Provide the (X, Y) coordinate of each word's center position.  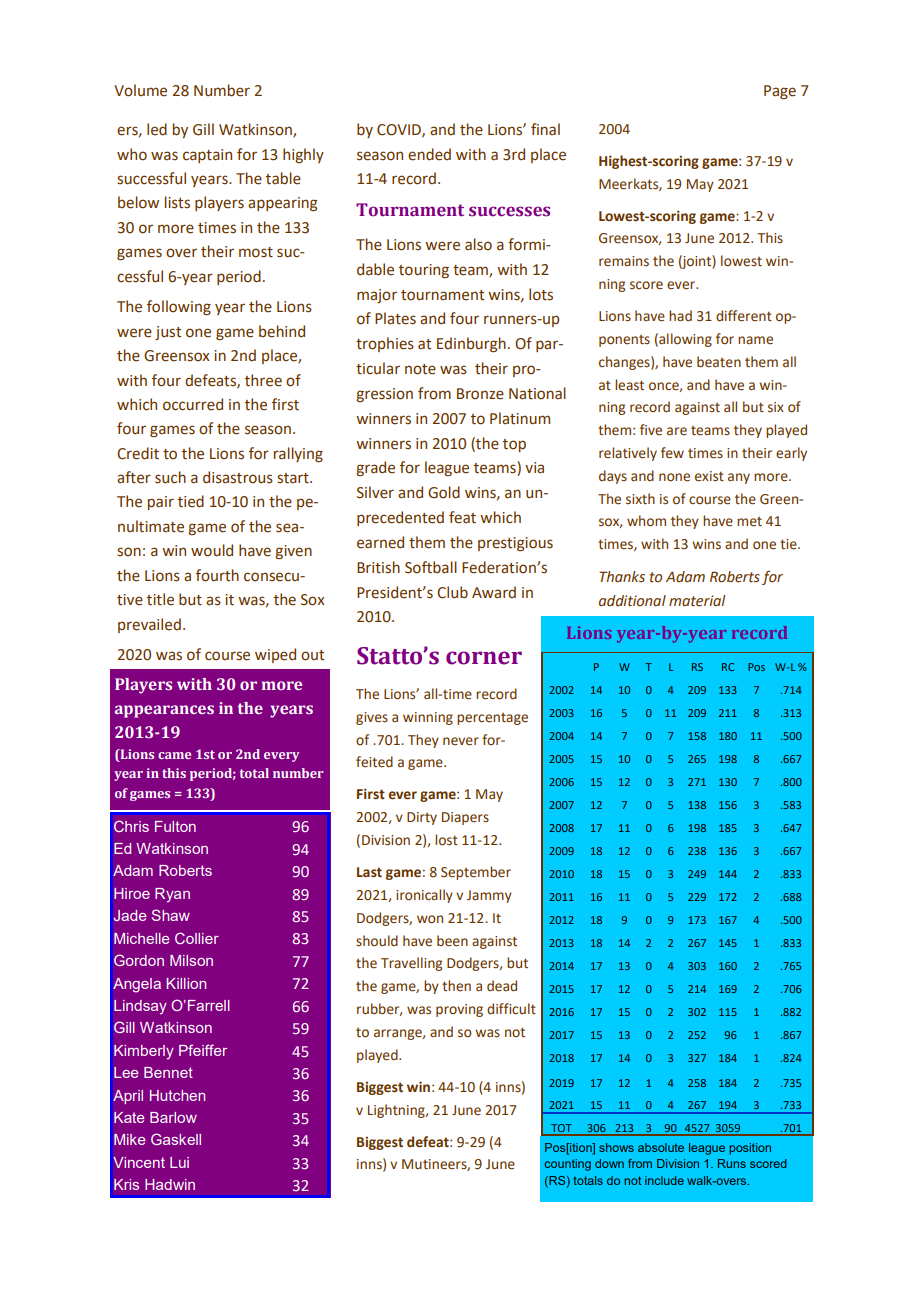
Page (780, 92)
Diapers (465, 818)
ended (429, 154)
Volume (140, 90)
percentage (492, 719)
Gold (444, 492)
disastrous (238, 477)
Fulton (175, 826)
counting (567, 1165)
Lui (179, 1162)
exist (709, 476)
